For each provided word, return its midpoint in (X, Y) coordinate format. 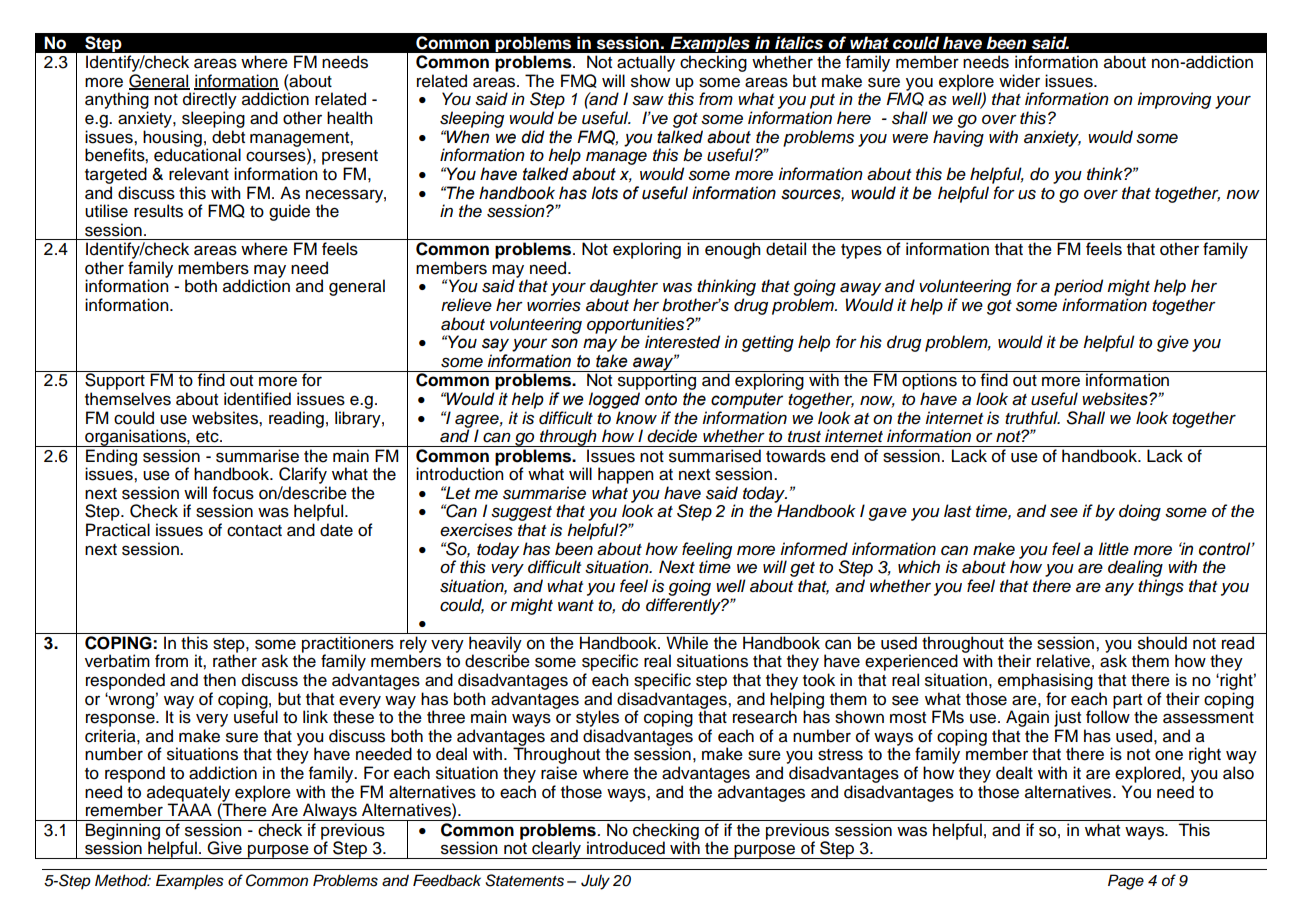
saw (648, 100)
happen (626, 475)
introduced (626, 848)
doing (1140, 512)
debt (228, 137)
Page (1126, 882)
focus (233, 493)
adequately (190, 794)
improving (1174, 100)
